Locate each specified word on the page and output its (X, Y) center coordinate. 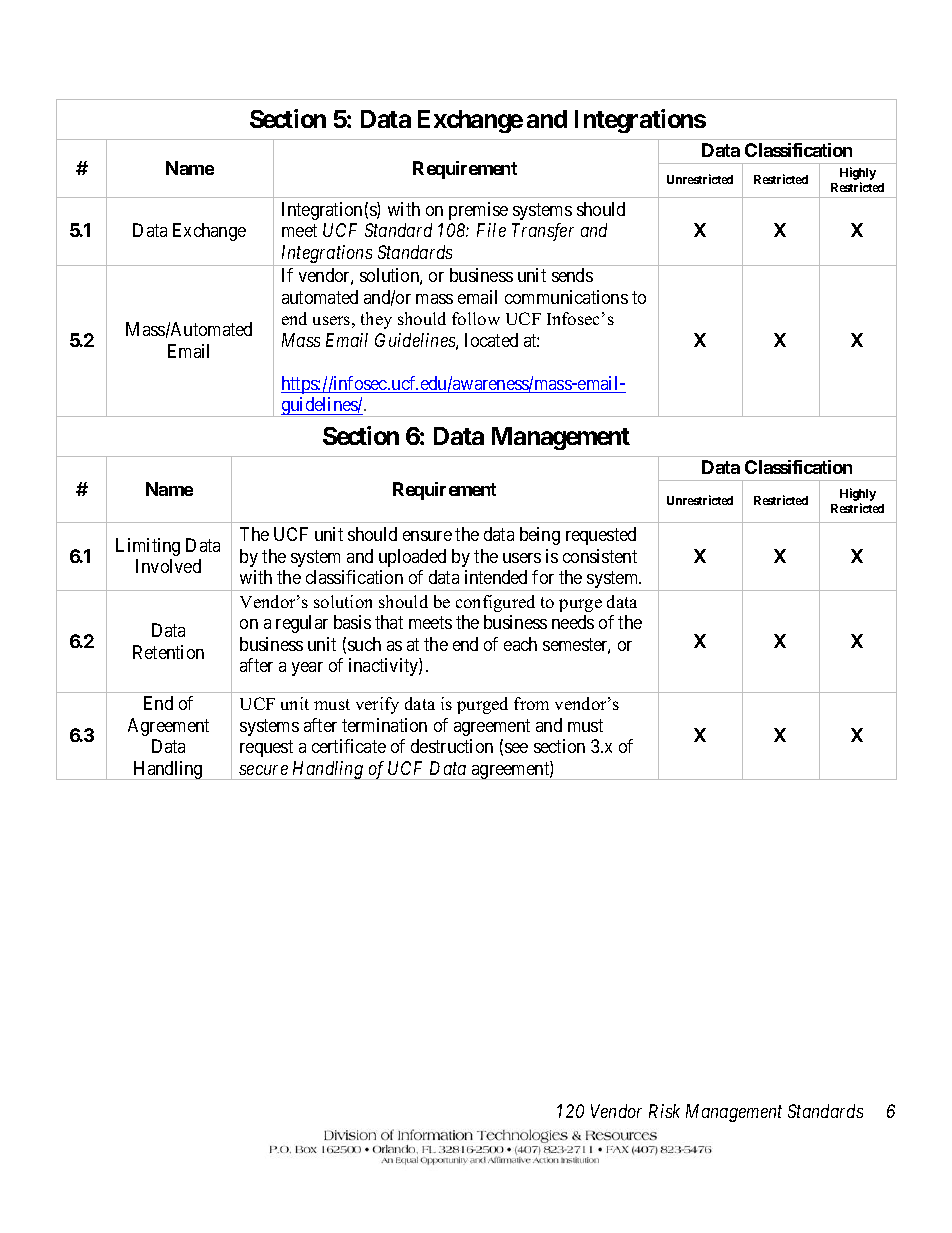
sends (572, 275)
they (376, 320)
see (516, 748)
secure (263, 770)
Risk (664, 1111)
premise (478, 211)
